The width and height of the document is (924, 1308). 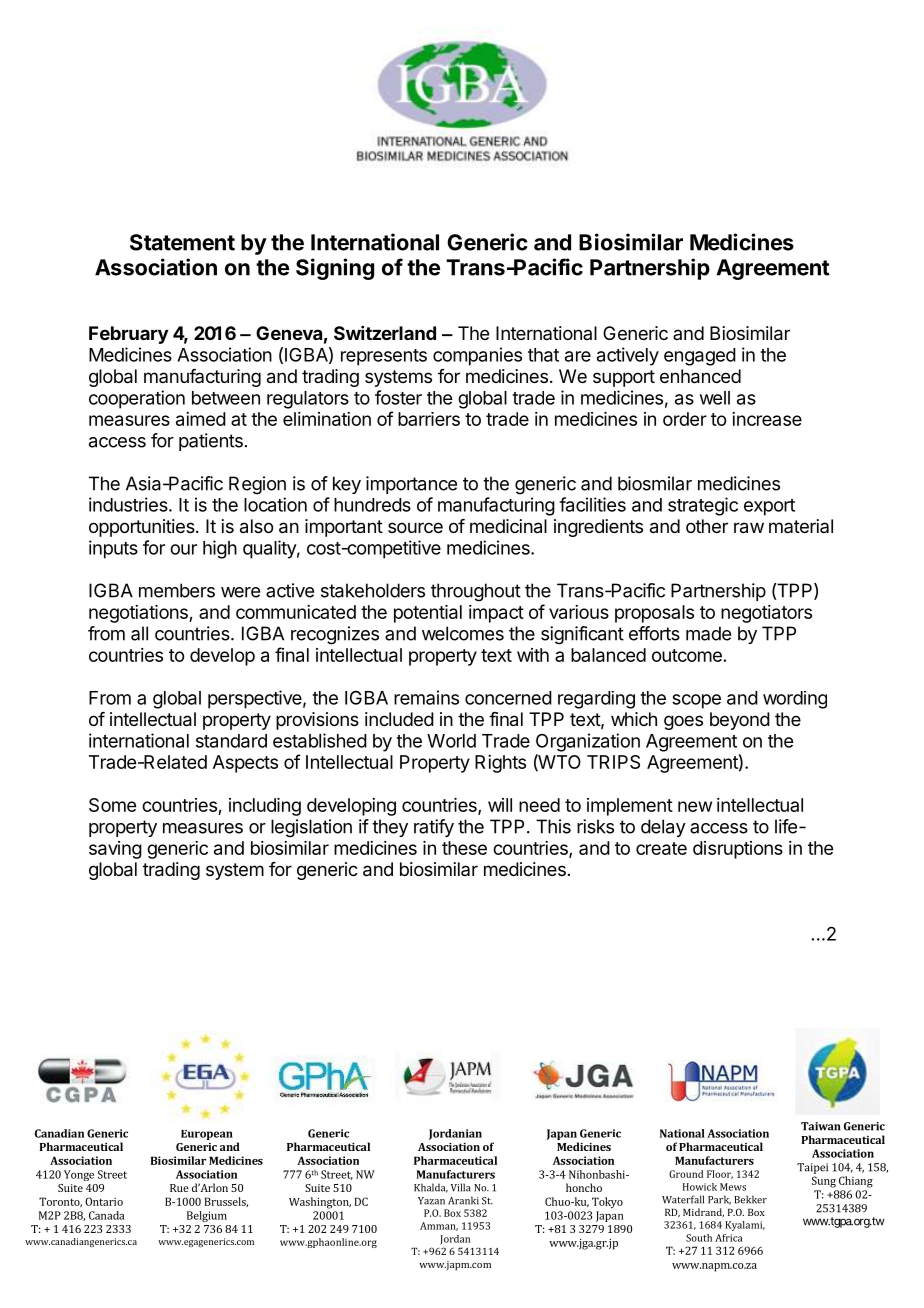 I want to click on Villa, so click(x=461, y=1187).
